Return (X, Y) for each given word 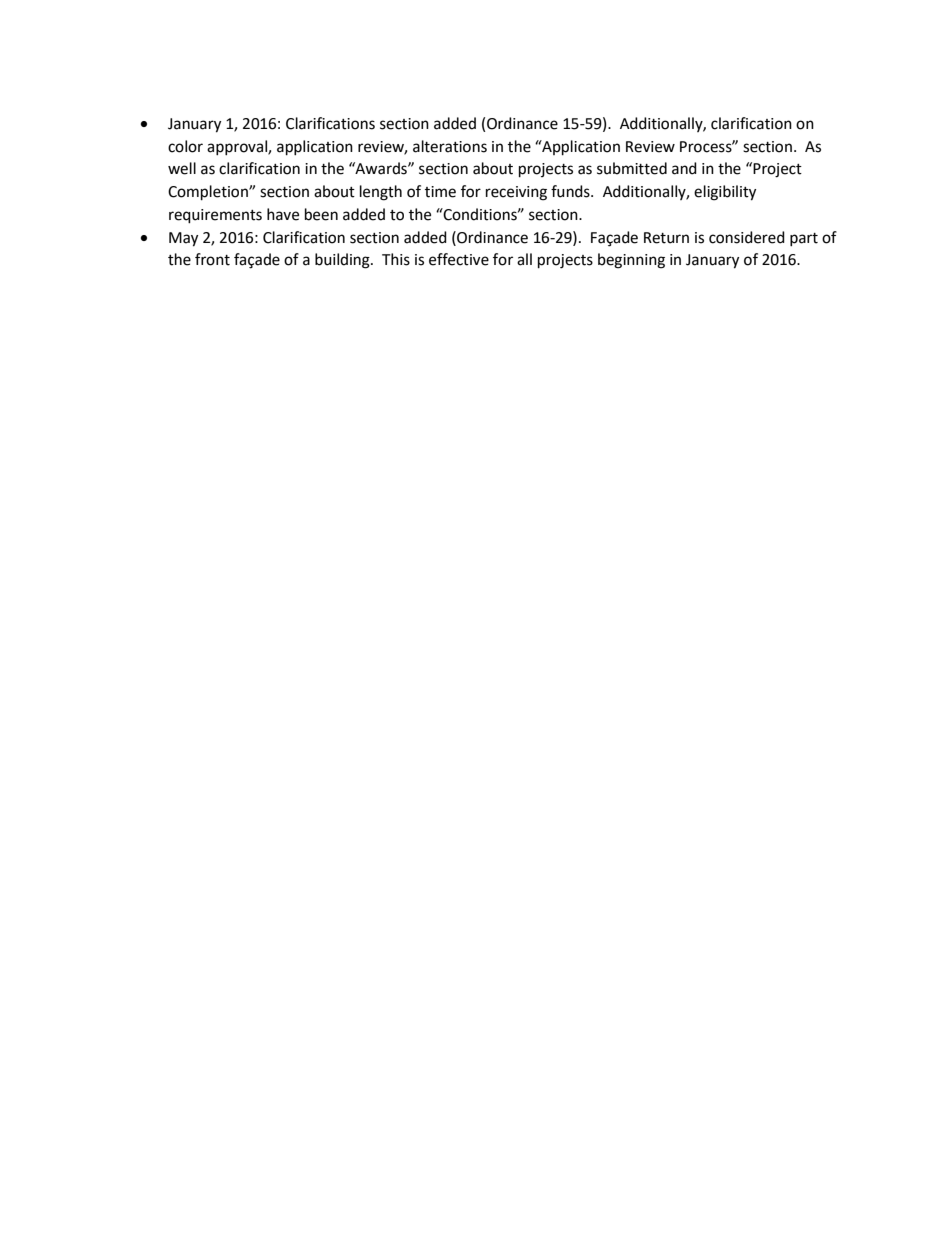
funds (571, 191)
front (212, 259)
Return (666, 238)
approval (238, 147)
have (283, 214)
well (182, 168)
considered (747, 237)
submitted (632, 168)
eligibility (725, 193)
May (183, 239)
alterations (450, 146)
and (684, 168)
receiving (516, 193)
